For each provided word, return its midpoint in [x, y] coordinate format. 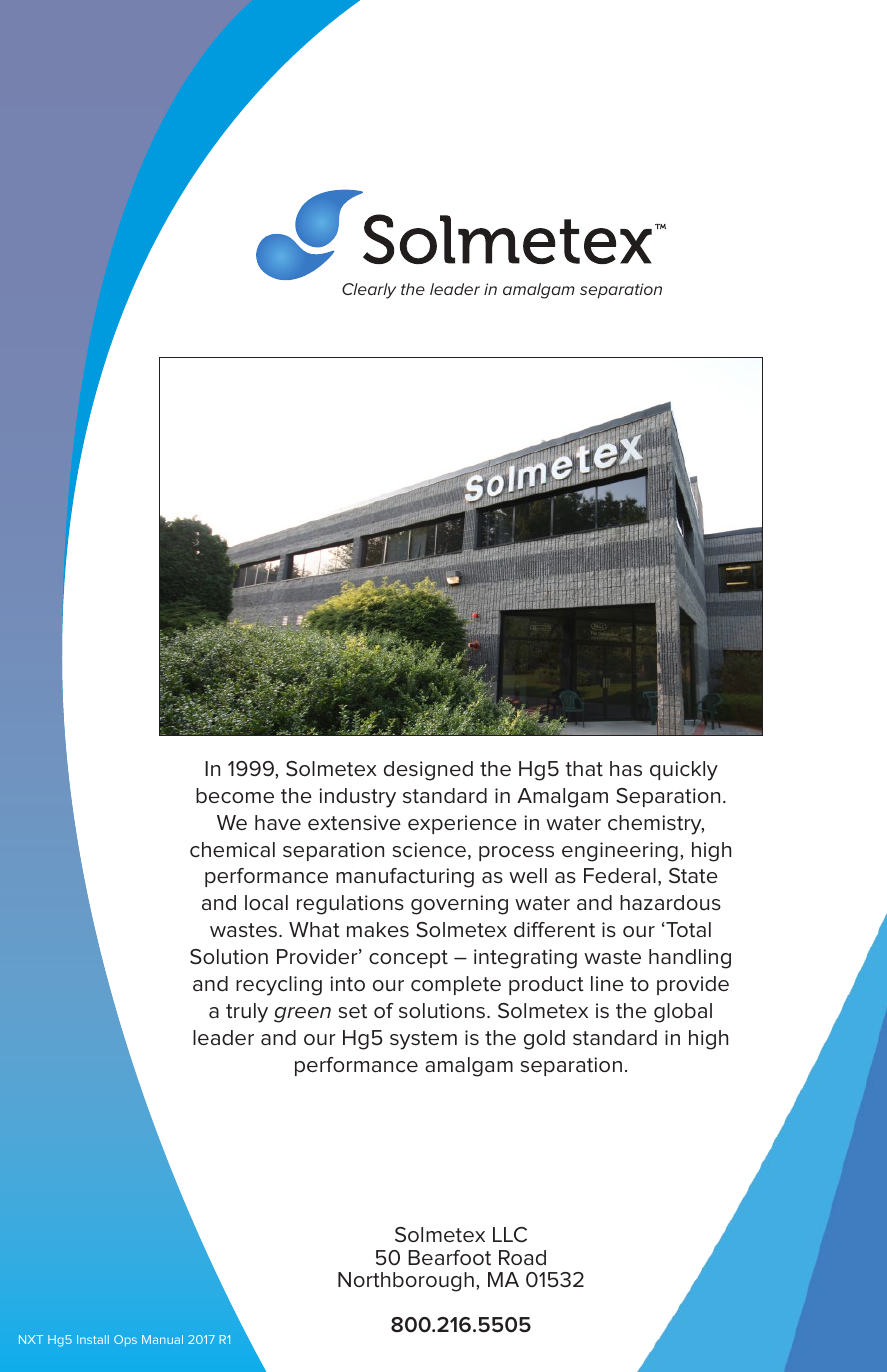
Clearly [369, 291]
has [626, 768]
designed [428, 771]
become [235, 796]
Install [93, 1339]
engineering [620, 852]
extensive [354, 823]
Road [522, 1258]
